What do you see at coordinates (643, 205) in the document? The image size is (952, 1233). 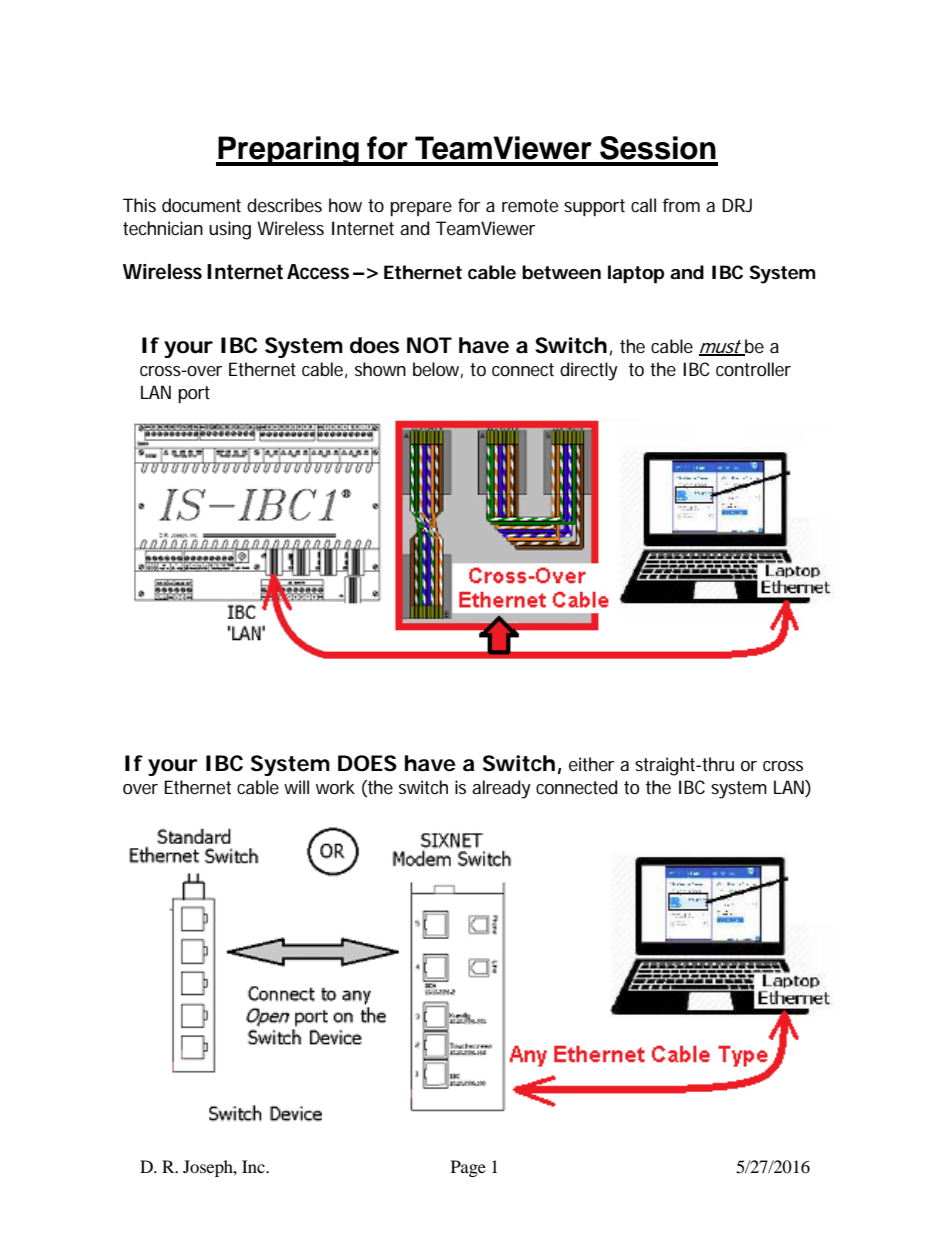 I see `call` at bounding box center [643, 205].
